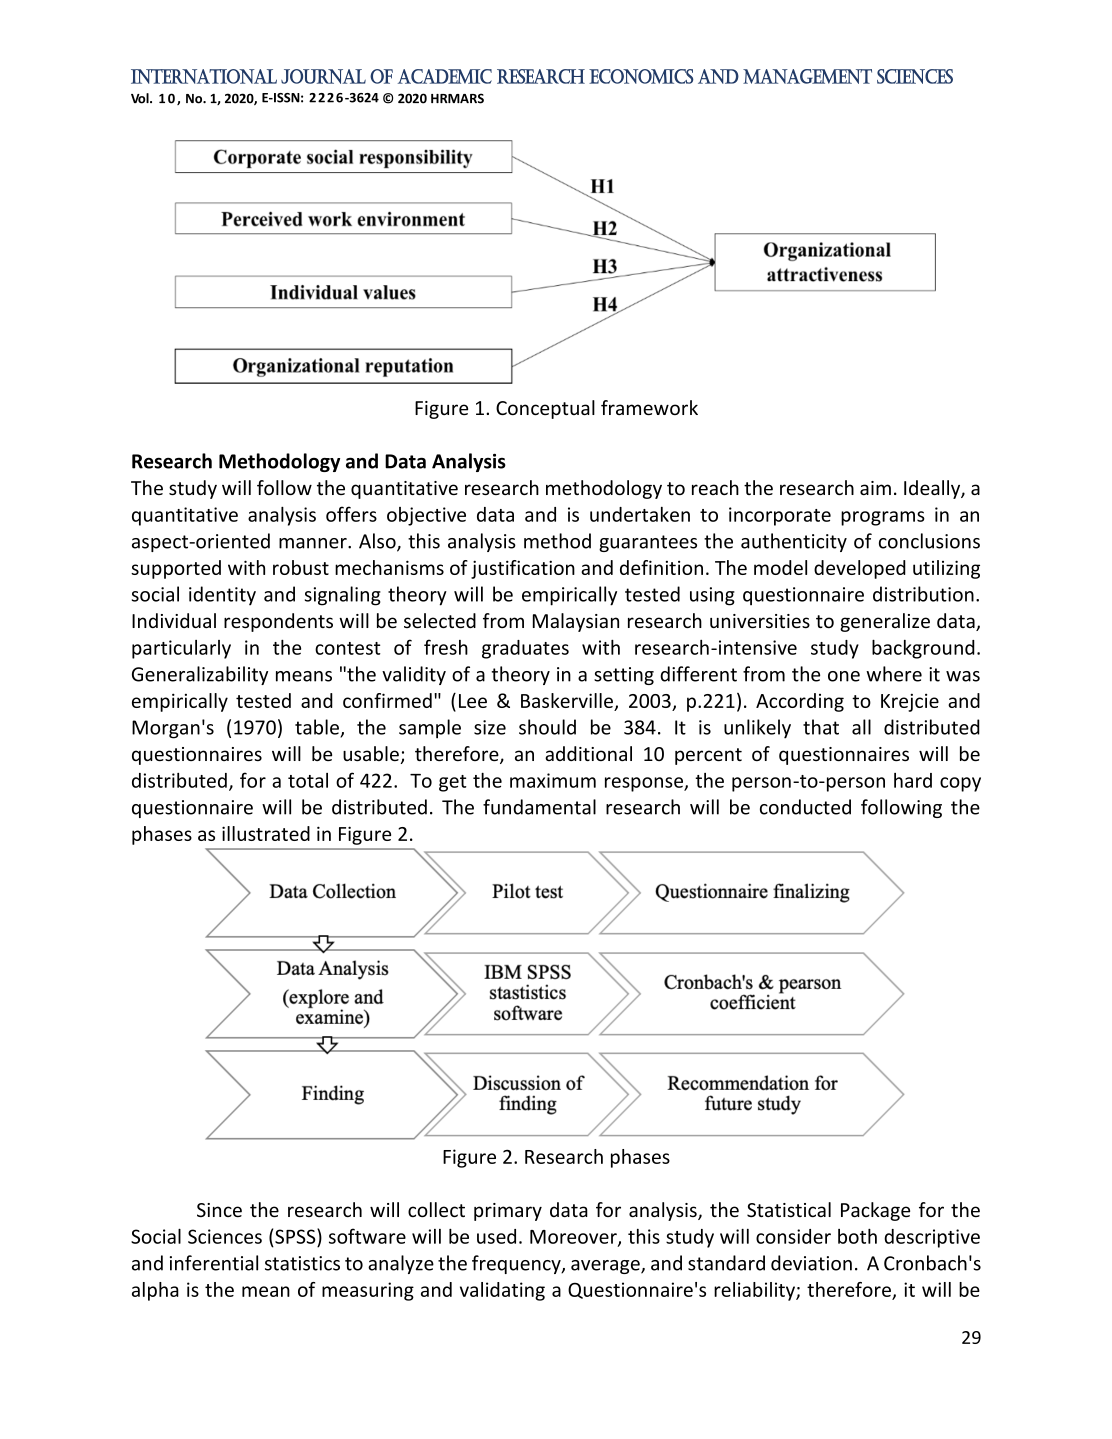 The height and width of the screenshot is (1439, 1112). I want to click on Baskerville, so click(567, 700).
